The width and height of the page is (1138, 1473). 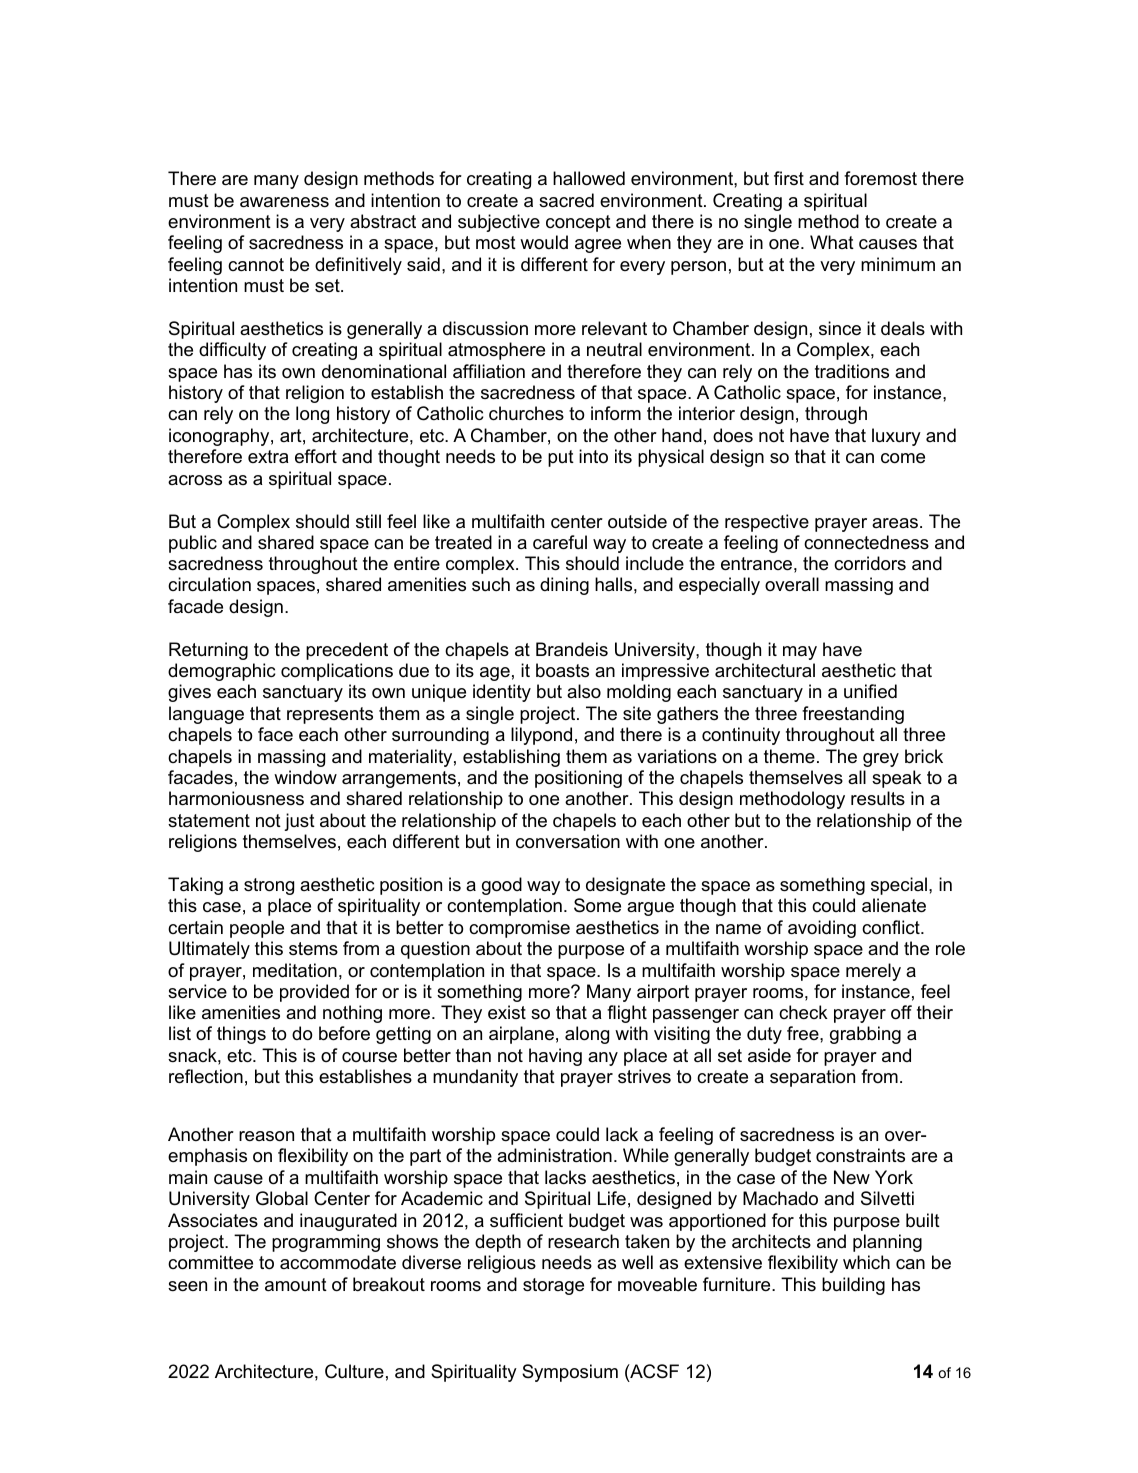 What do you see at coordinates (284, 202) in the page?
I see `awareness` at bounding box center [284, 202].
